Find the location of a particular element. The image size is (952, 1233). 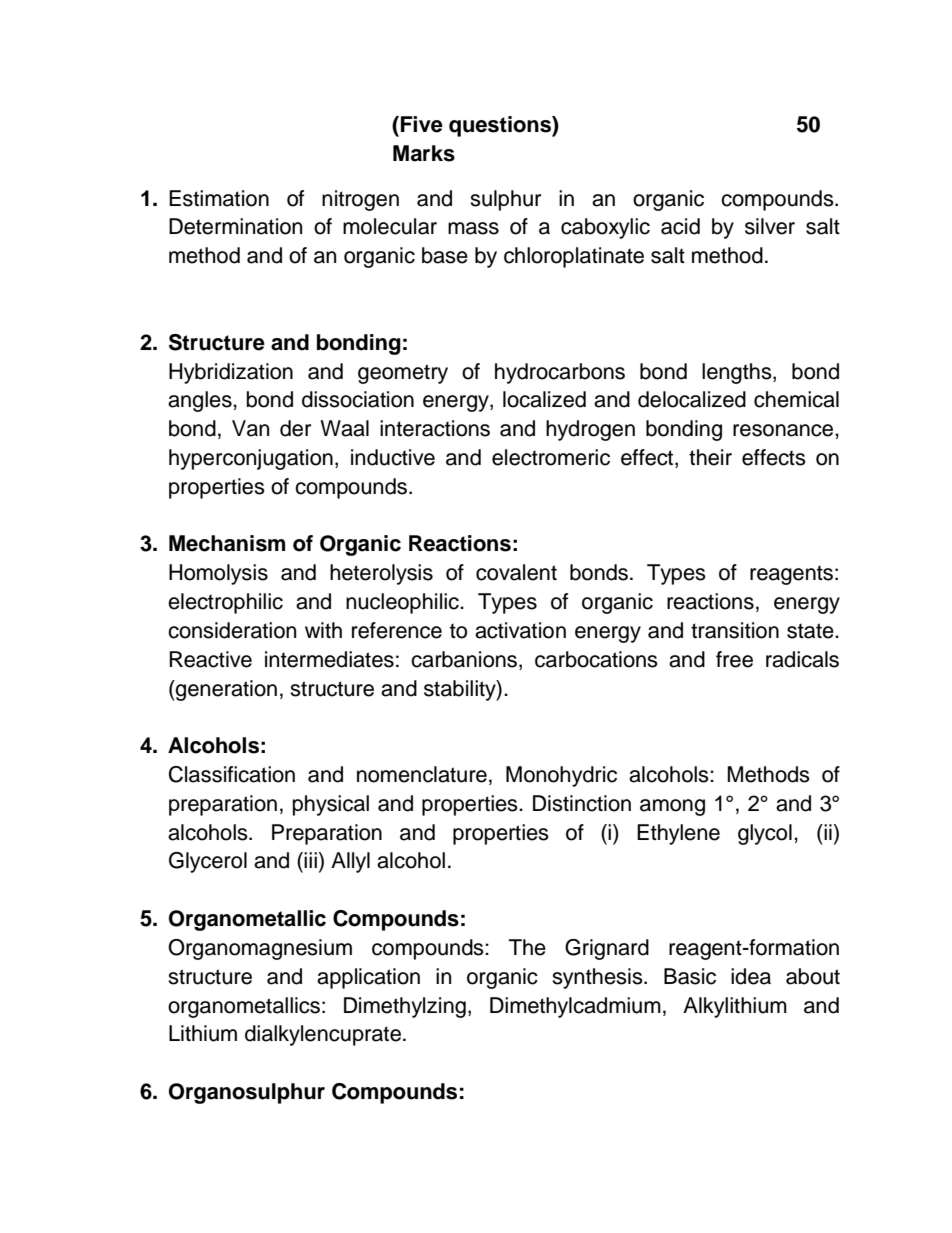

lengths is located at coordinates (738, 373).
